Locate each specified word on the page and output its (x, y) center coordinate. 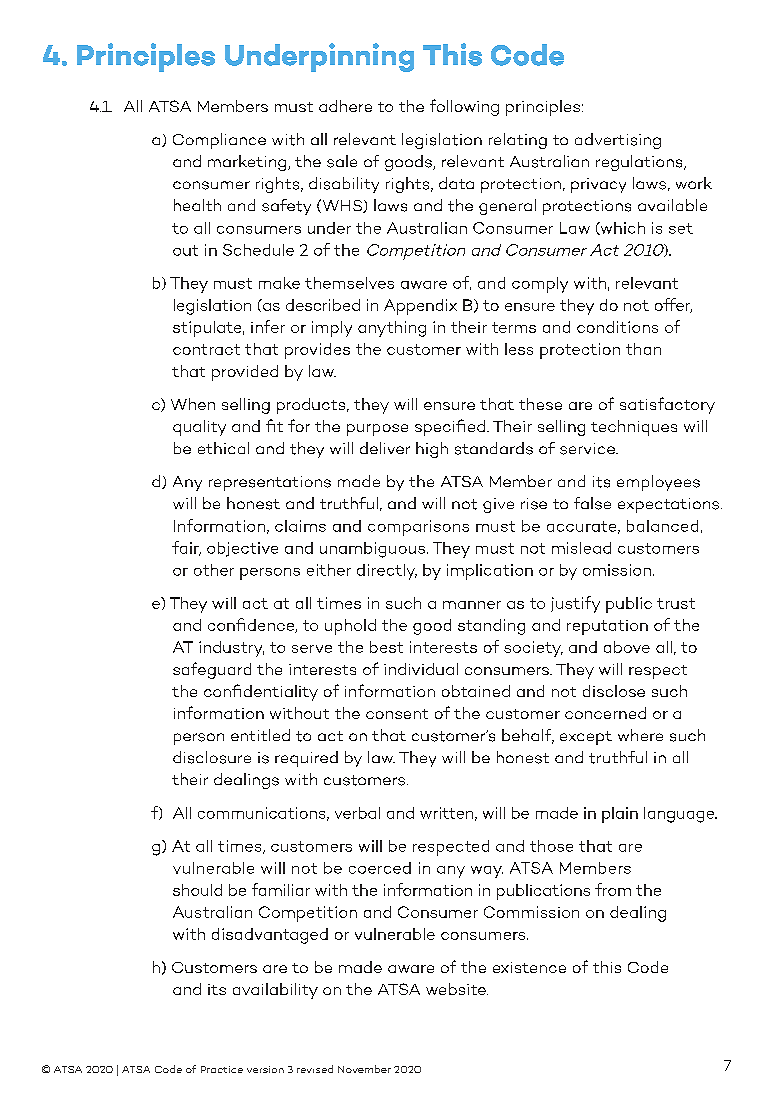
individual (421, 669)
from (613, 889)
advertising (618, 141)
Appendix (420, 307)
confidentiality (261, 692)
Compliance (219, 141)
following (464, 107)
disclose (614, 691)
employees (658, 483)
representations (270, 483)
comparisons (418, 528)
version (265, 1069)
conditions (617, 327)
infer (268, 326)
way (487, 872)
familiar (281, 889)
